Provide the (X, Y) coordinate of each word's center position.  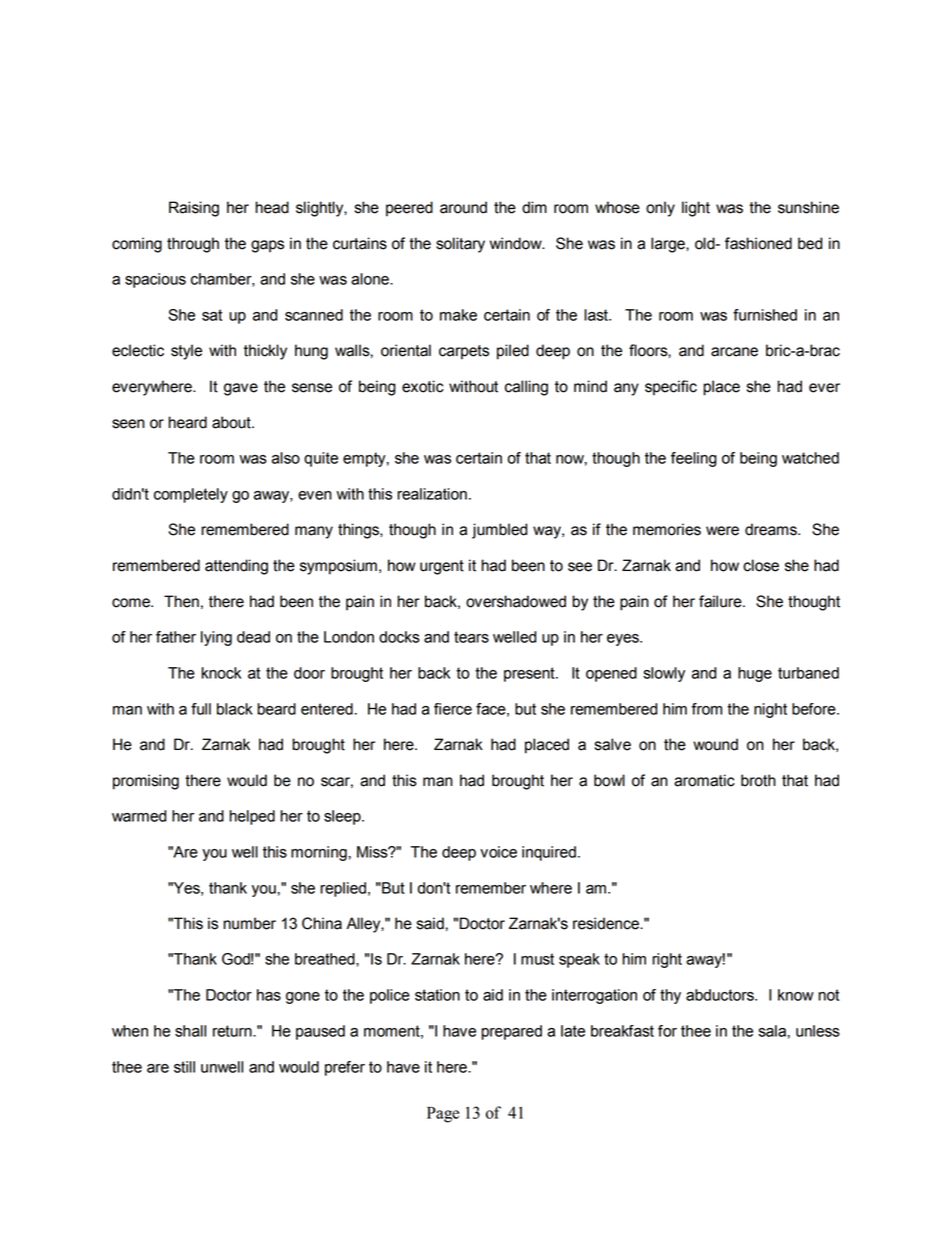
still (184, 1067)
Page (443, 1115)
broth (758, 780)
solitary (460, 245)
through (193, 245)
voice (498, 852)
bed (810, 243)
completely (191, 495)
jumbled (499, 531)
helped (252, 817)
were (722, 531)
